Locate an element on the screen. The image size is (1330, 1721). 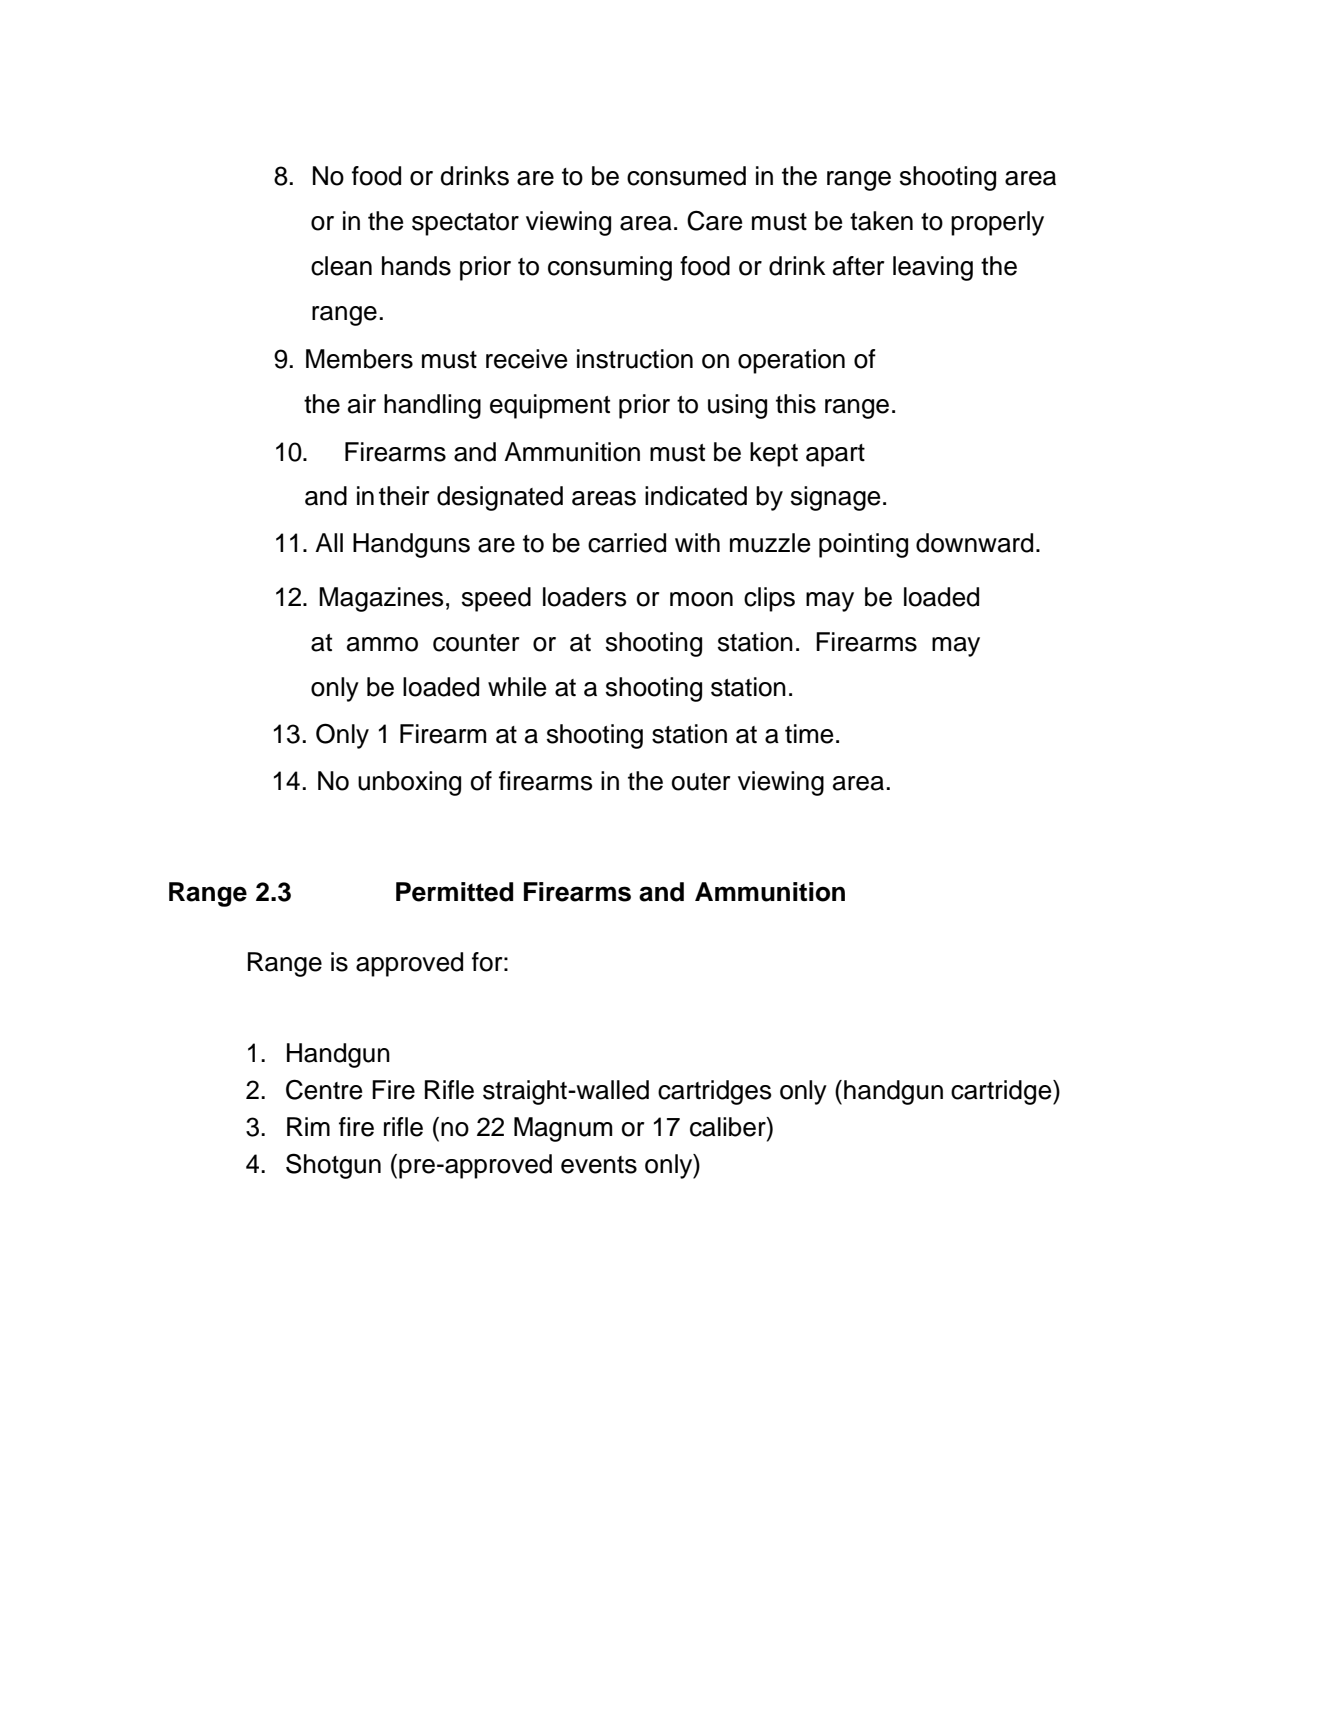
events is located at coordinates (599, 1165).
